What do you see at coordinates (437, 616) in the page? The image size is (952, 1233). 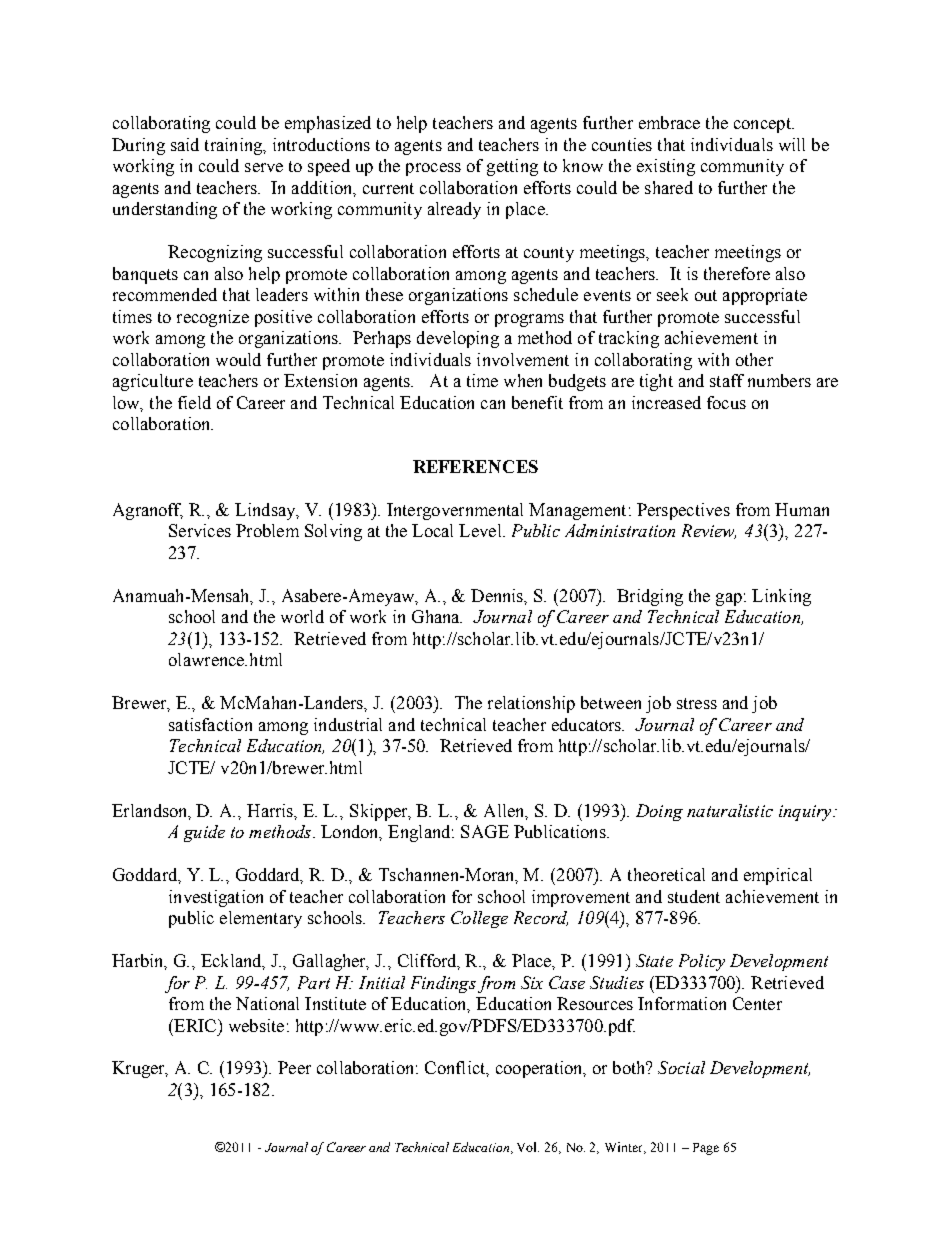 I see `Ghana` at bounding box center [437, 616].
